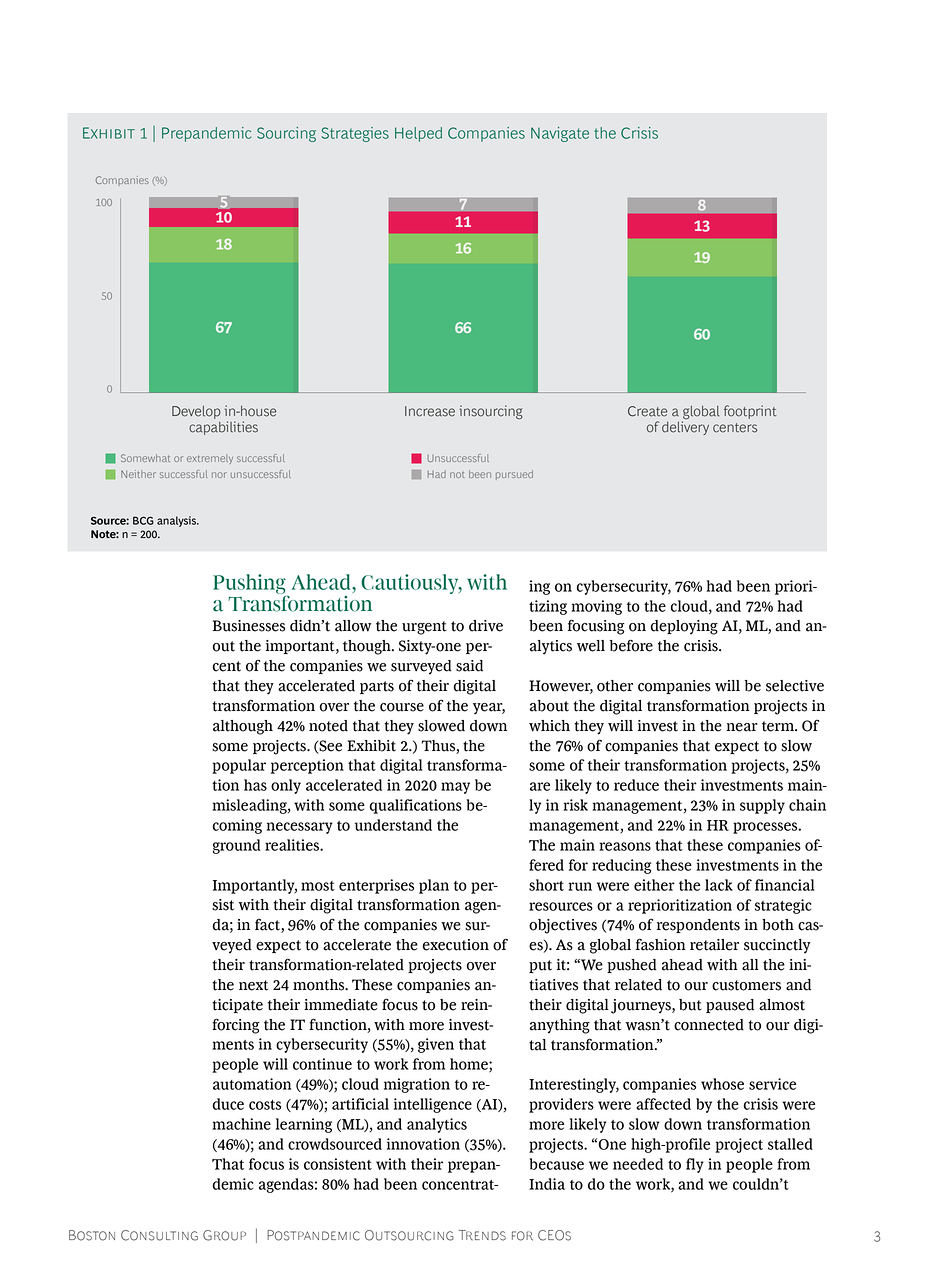  What do you see at coordinates (249, 626) in the screenshot?
I see `Businesses` at bounding box center [249, 626].
